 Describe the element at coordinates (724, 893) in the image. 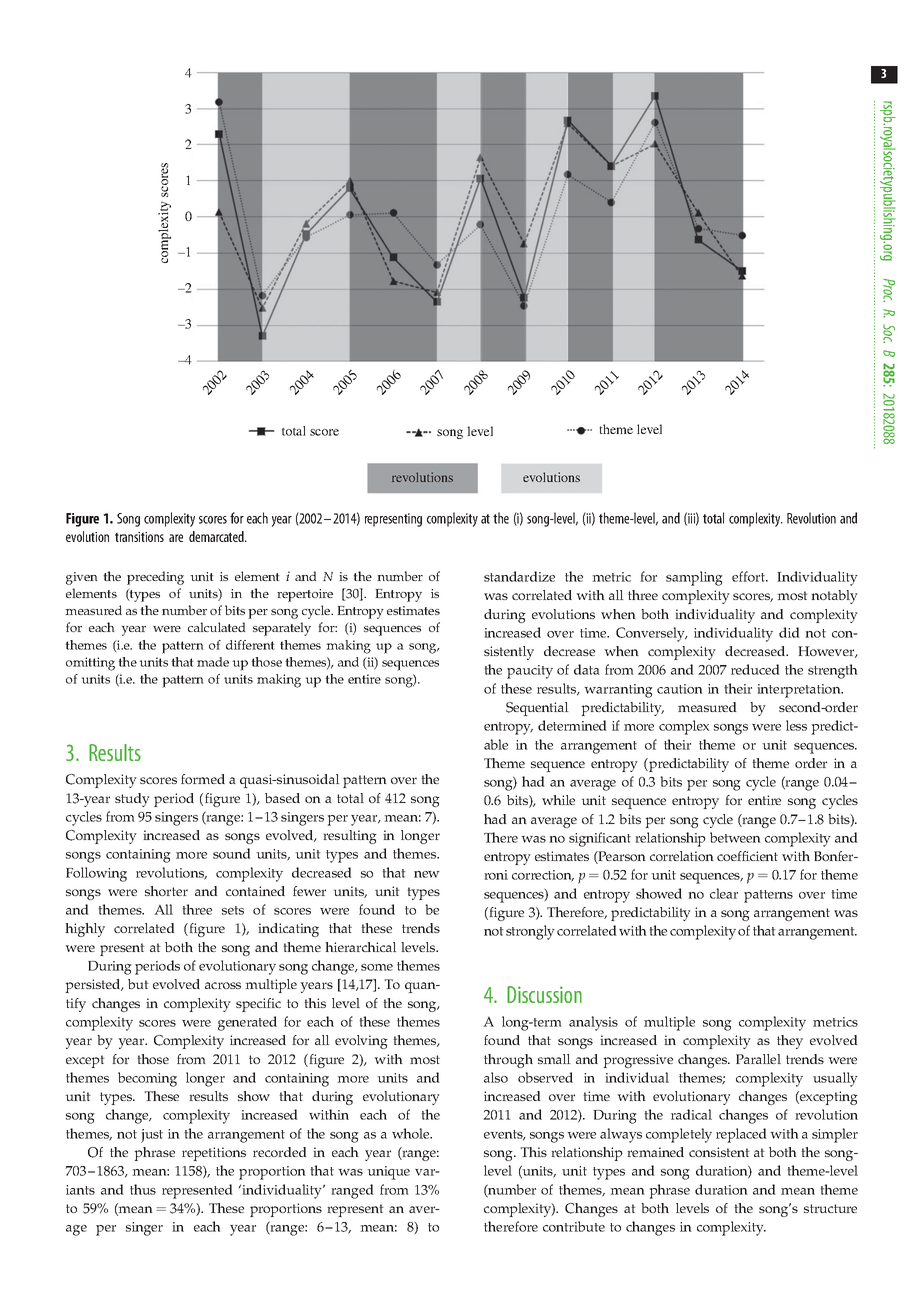

I see `clear` at that location.
